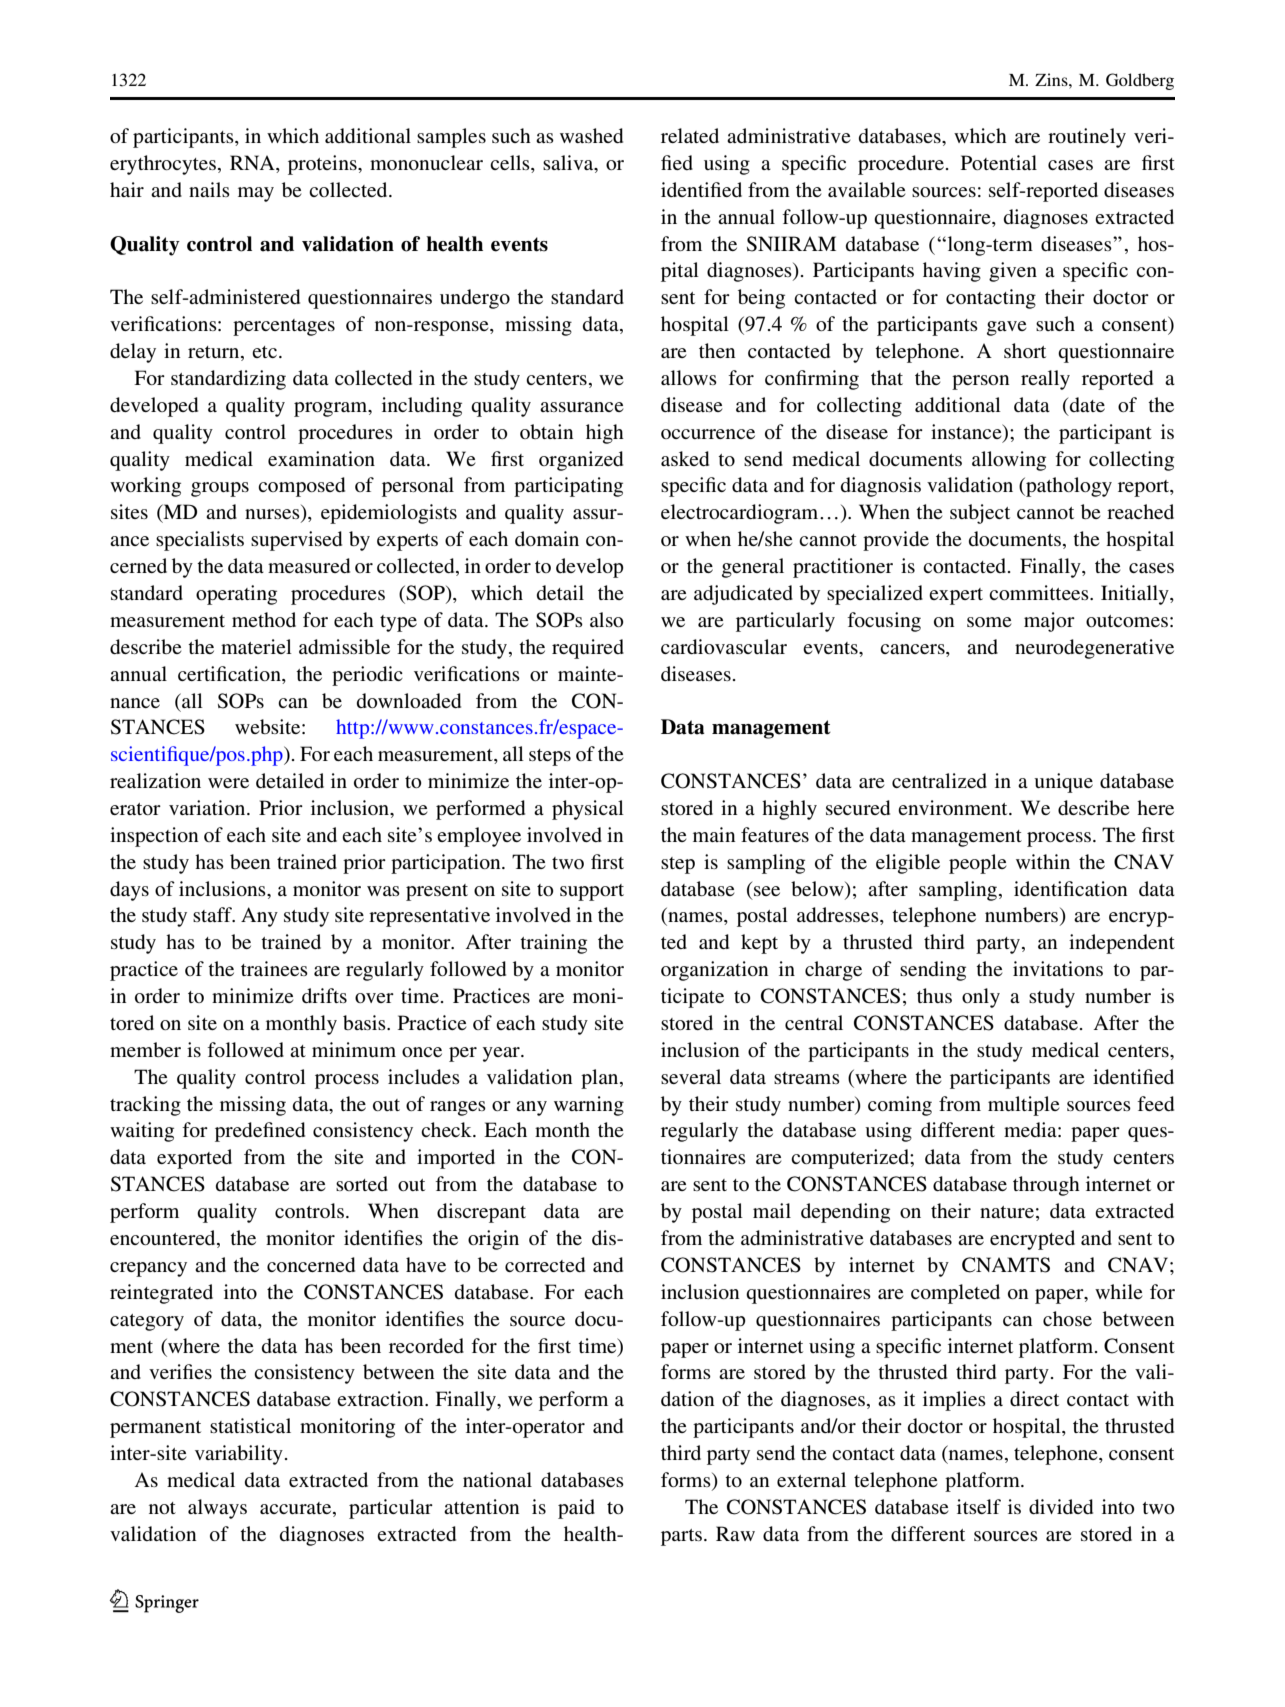 The height and width of the image is (1707, 1285). What do you see at coordinates (588, 810) in the image?
I see `physical` at bounding box center [588, 810].
